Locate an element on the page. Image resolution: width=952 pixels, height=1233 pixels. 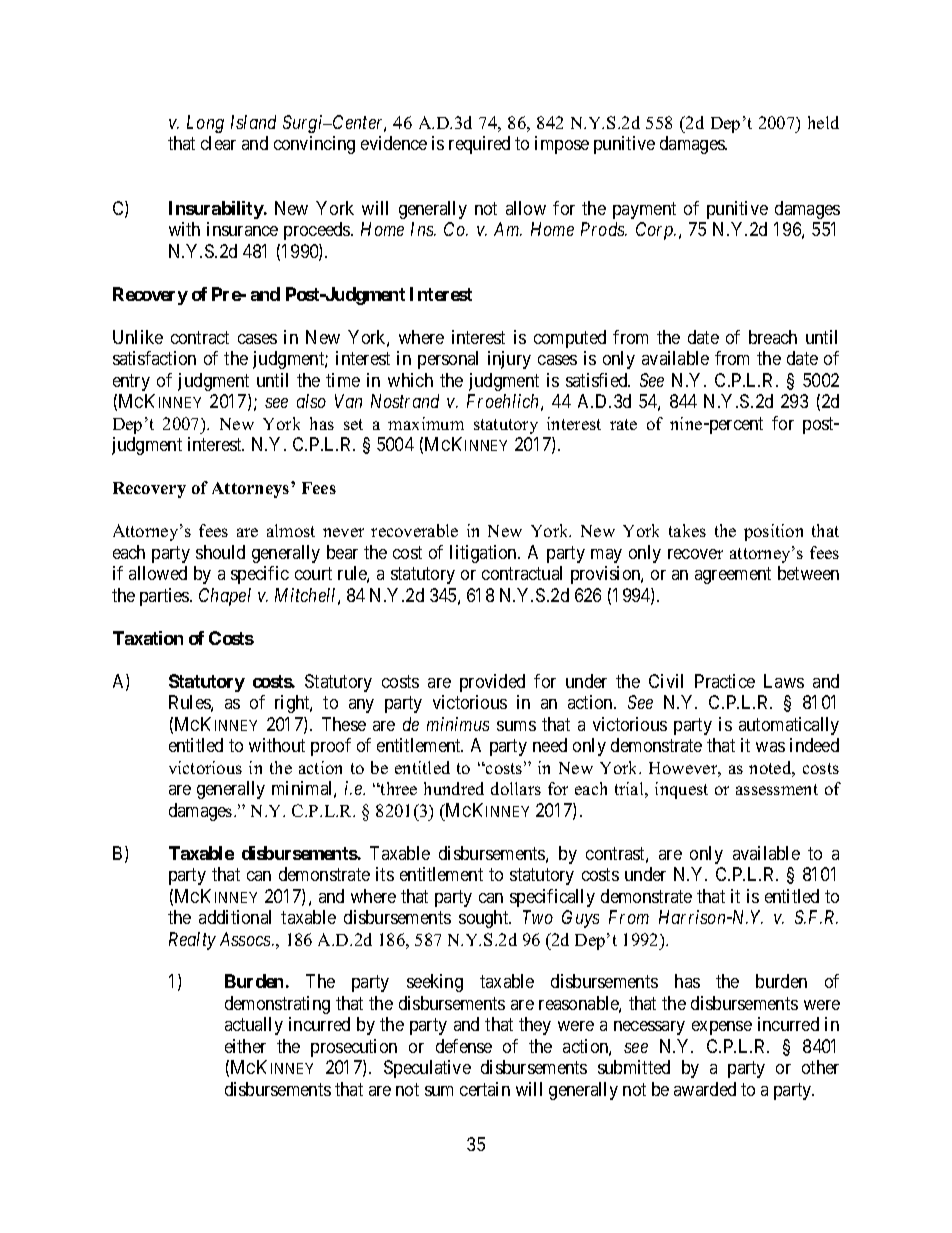
either is located at coordinates (245, 1046).
